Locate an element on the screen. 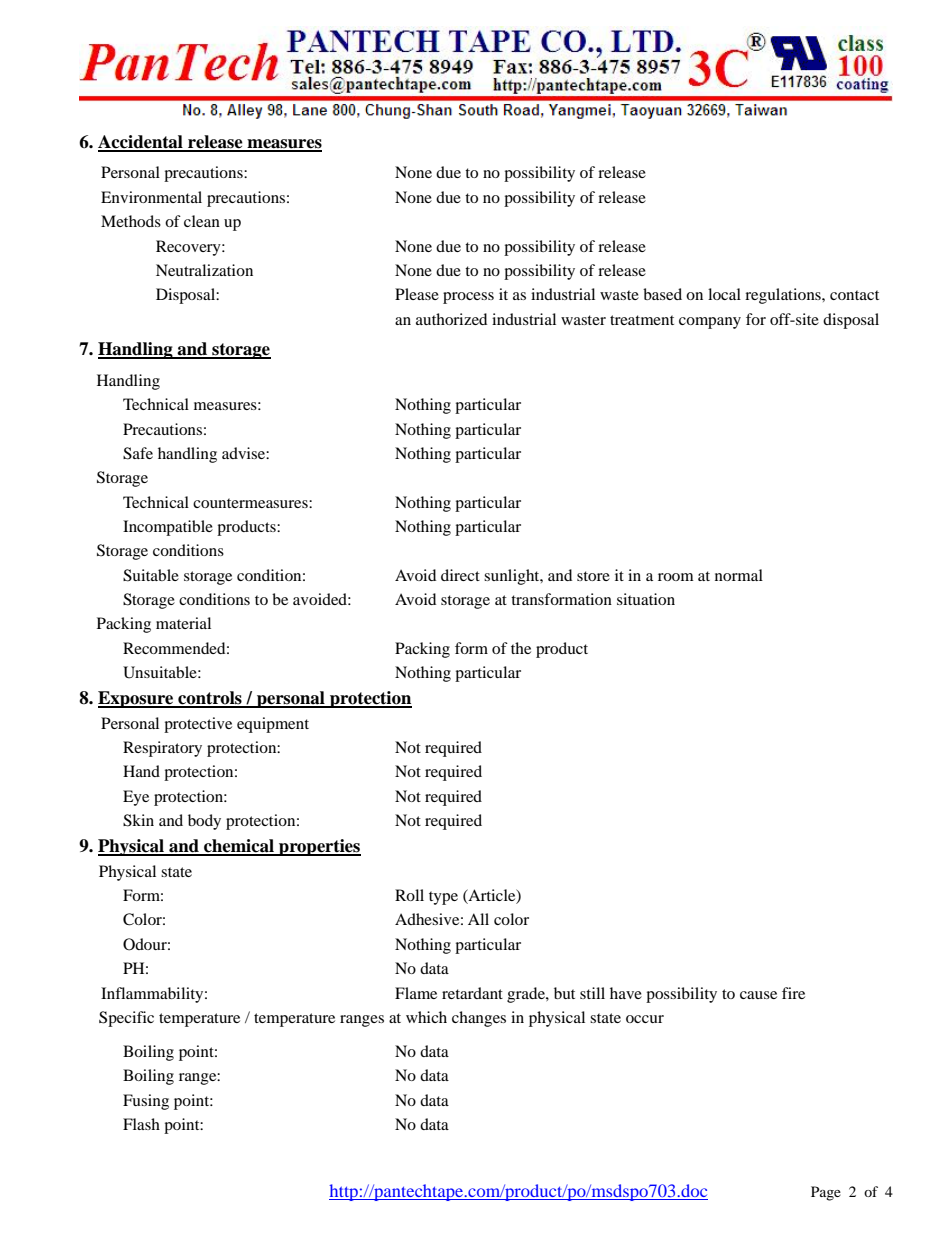 The width and height of the screenshot is (952, 1233). regulations is located at coordinates (784, 296).
